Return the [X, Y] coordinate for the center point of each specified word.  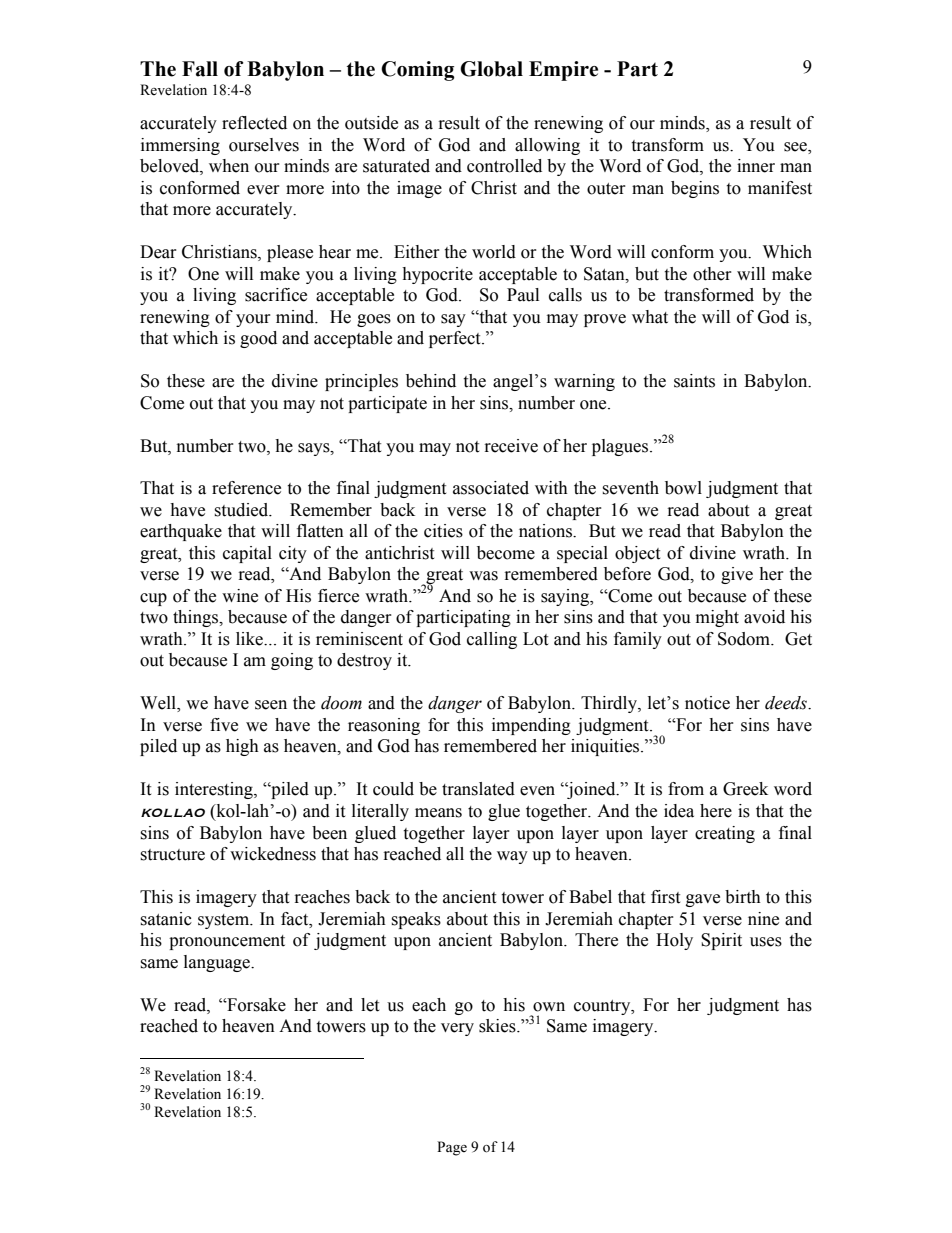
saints [694, 381]
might [717, 618]
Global [491, 69]
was [483, 576]
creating [725, 834]
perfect [456, 339]
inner [756, 166]
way [512, 857]
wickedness [273, 854]
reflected [254, 123]
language [218, 963]
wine [240, 596]
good [258, 339]
